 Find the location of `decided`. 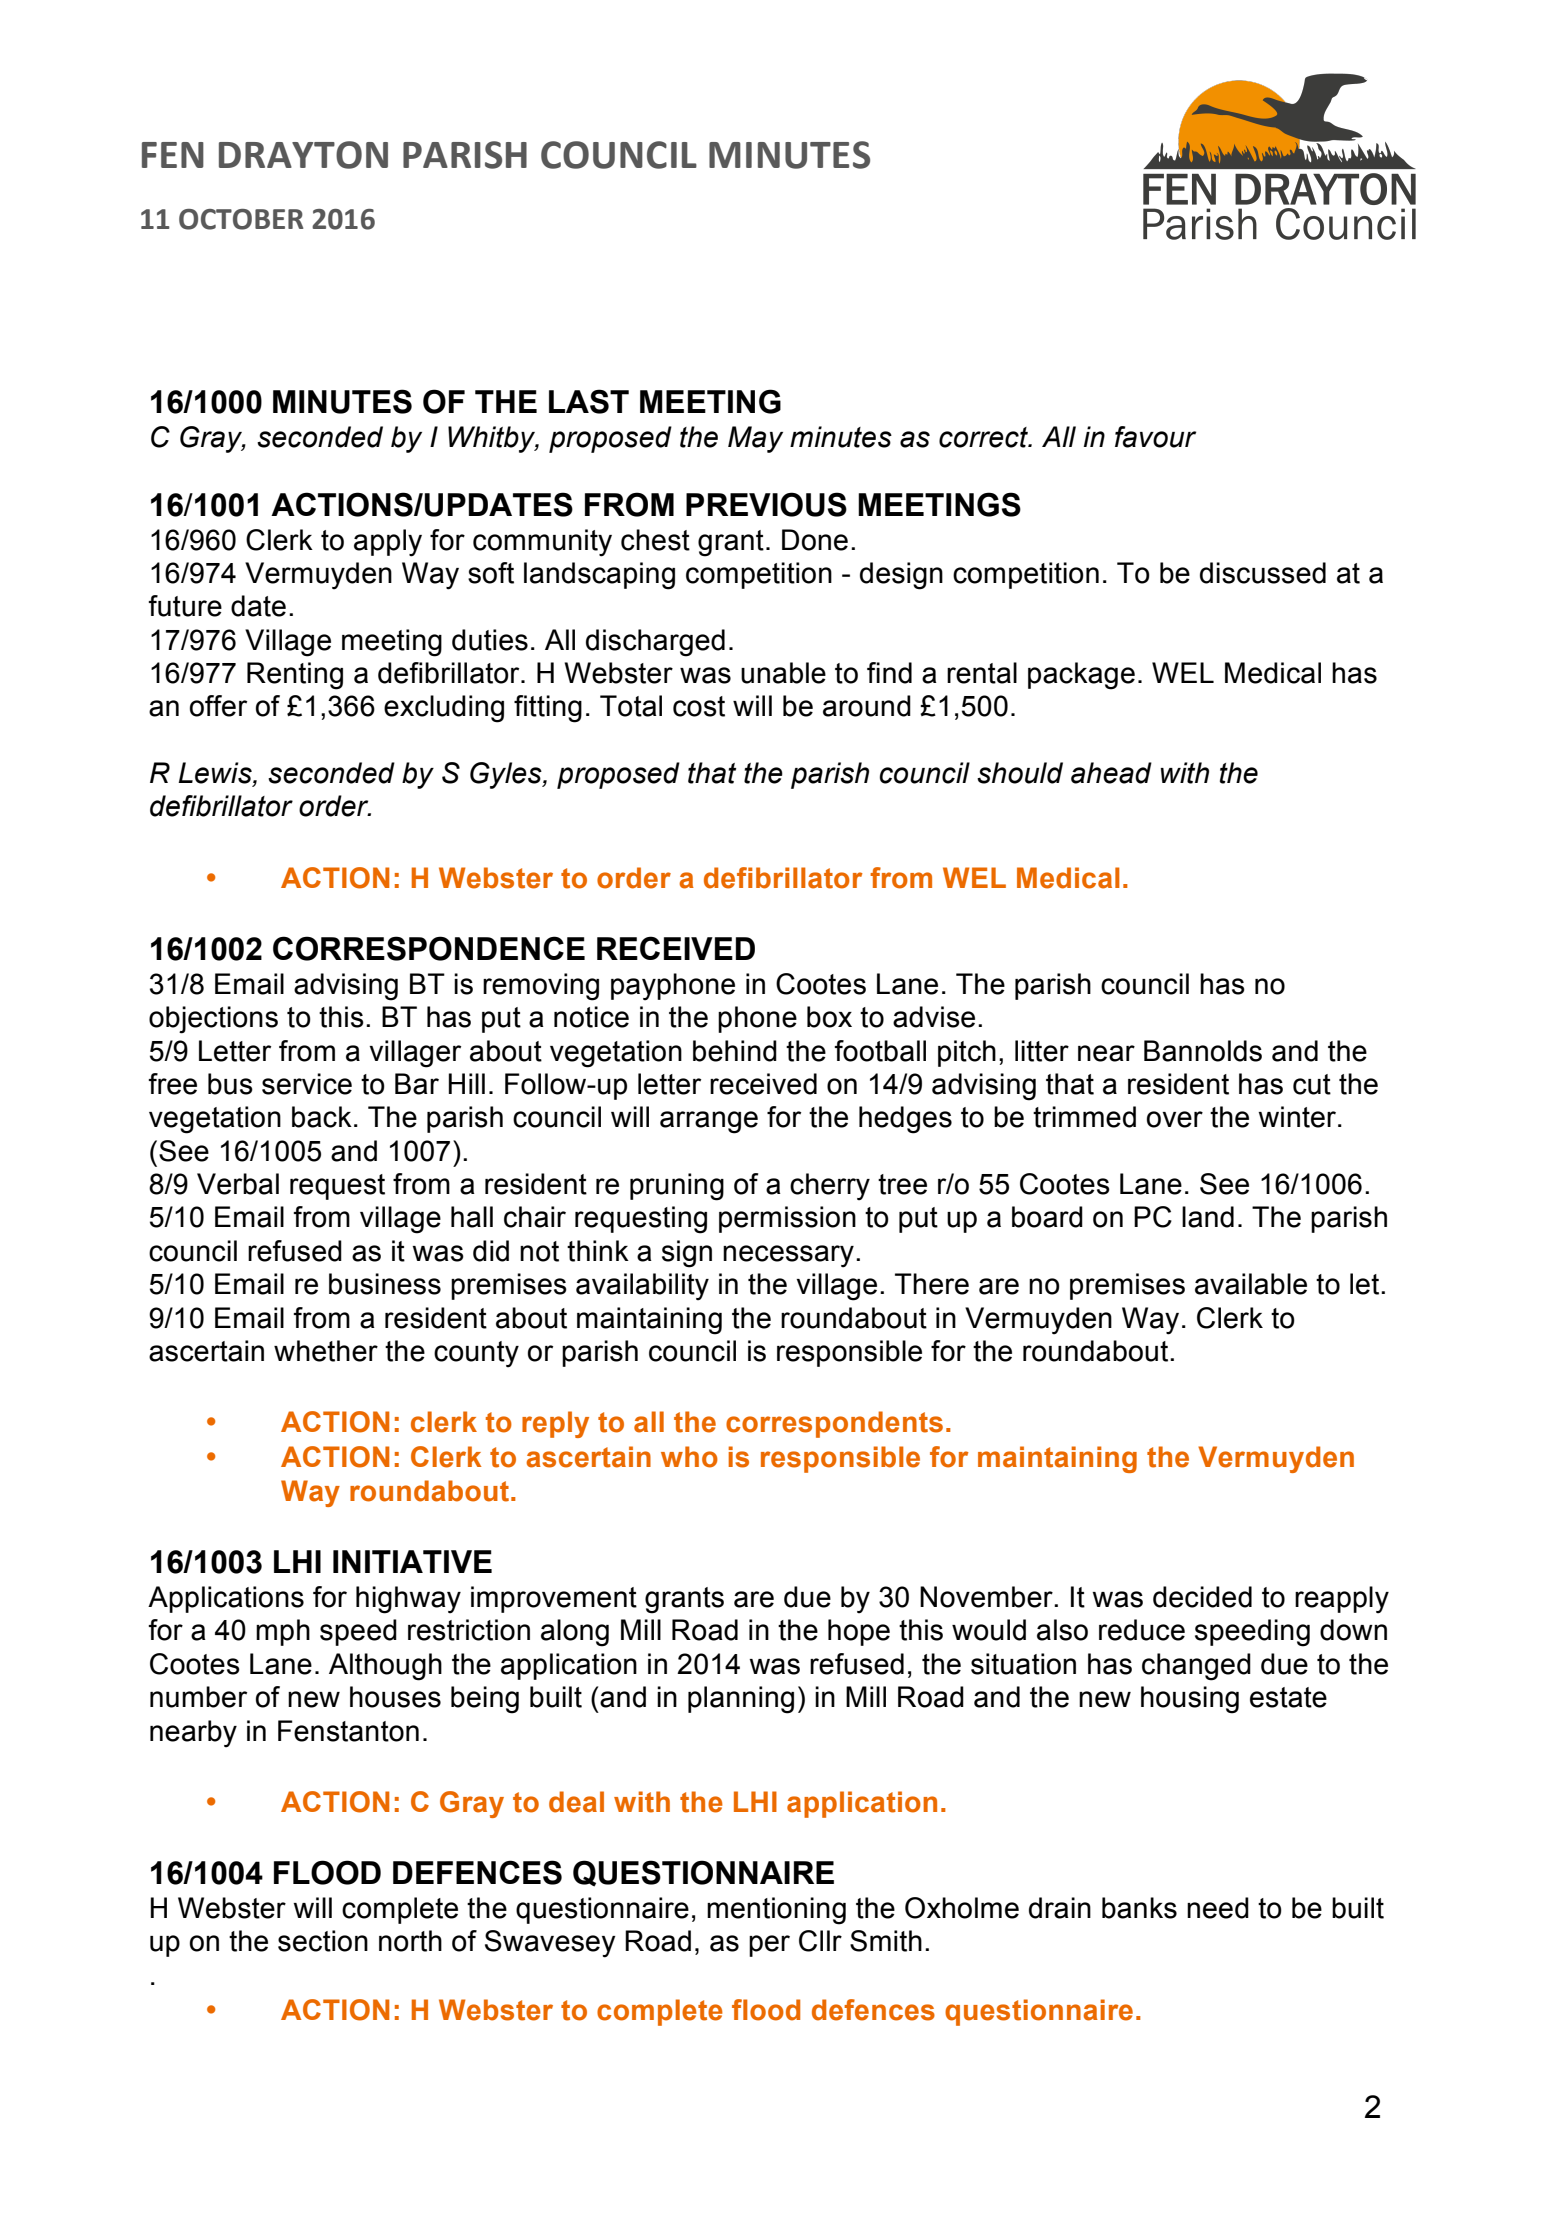

decided is located at coordinates (1202, 1597).
